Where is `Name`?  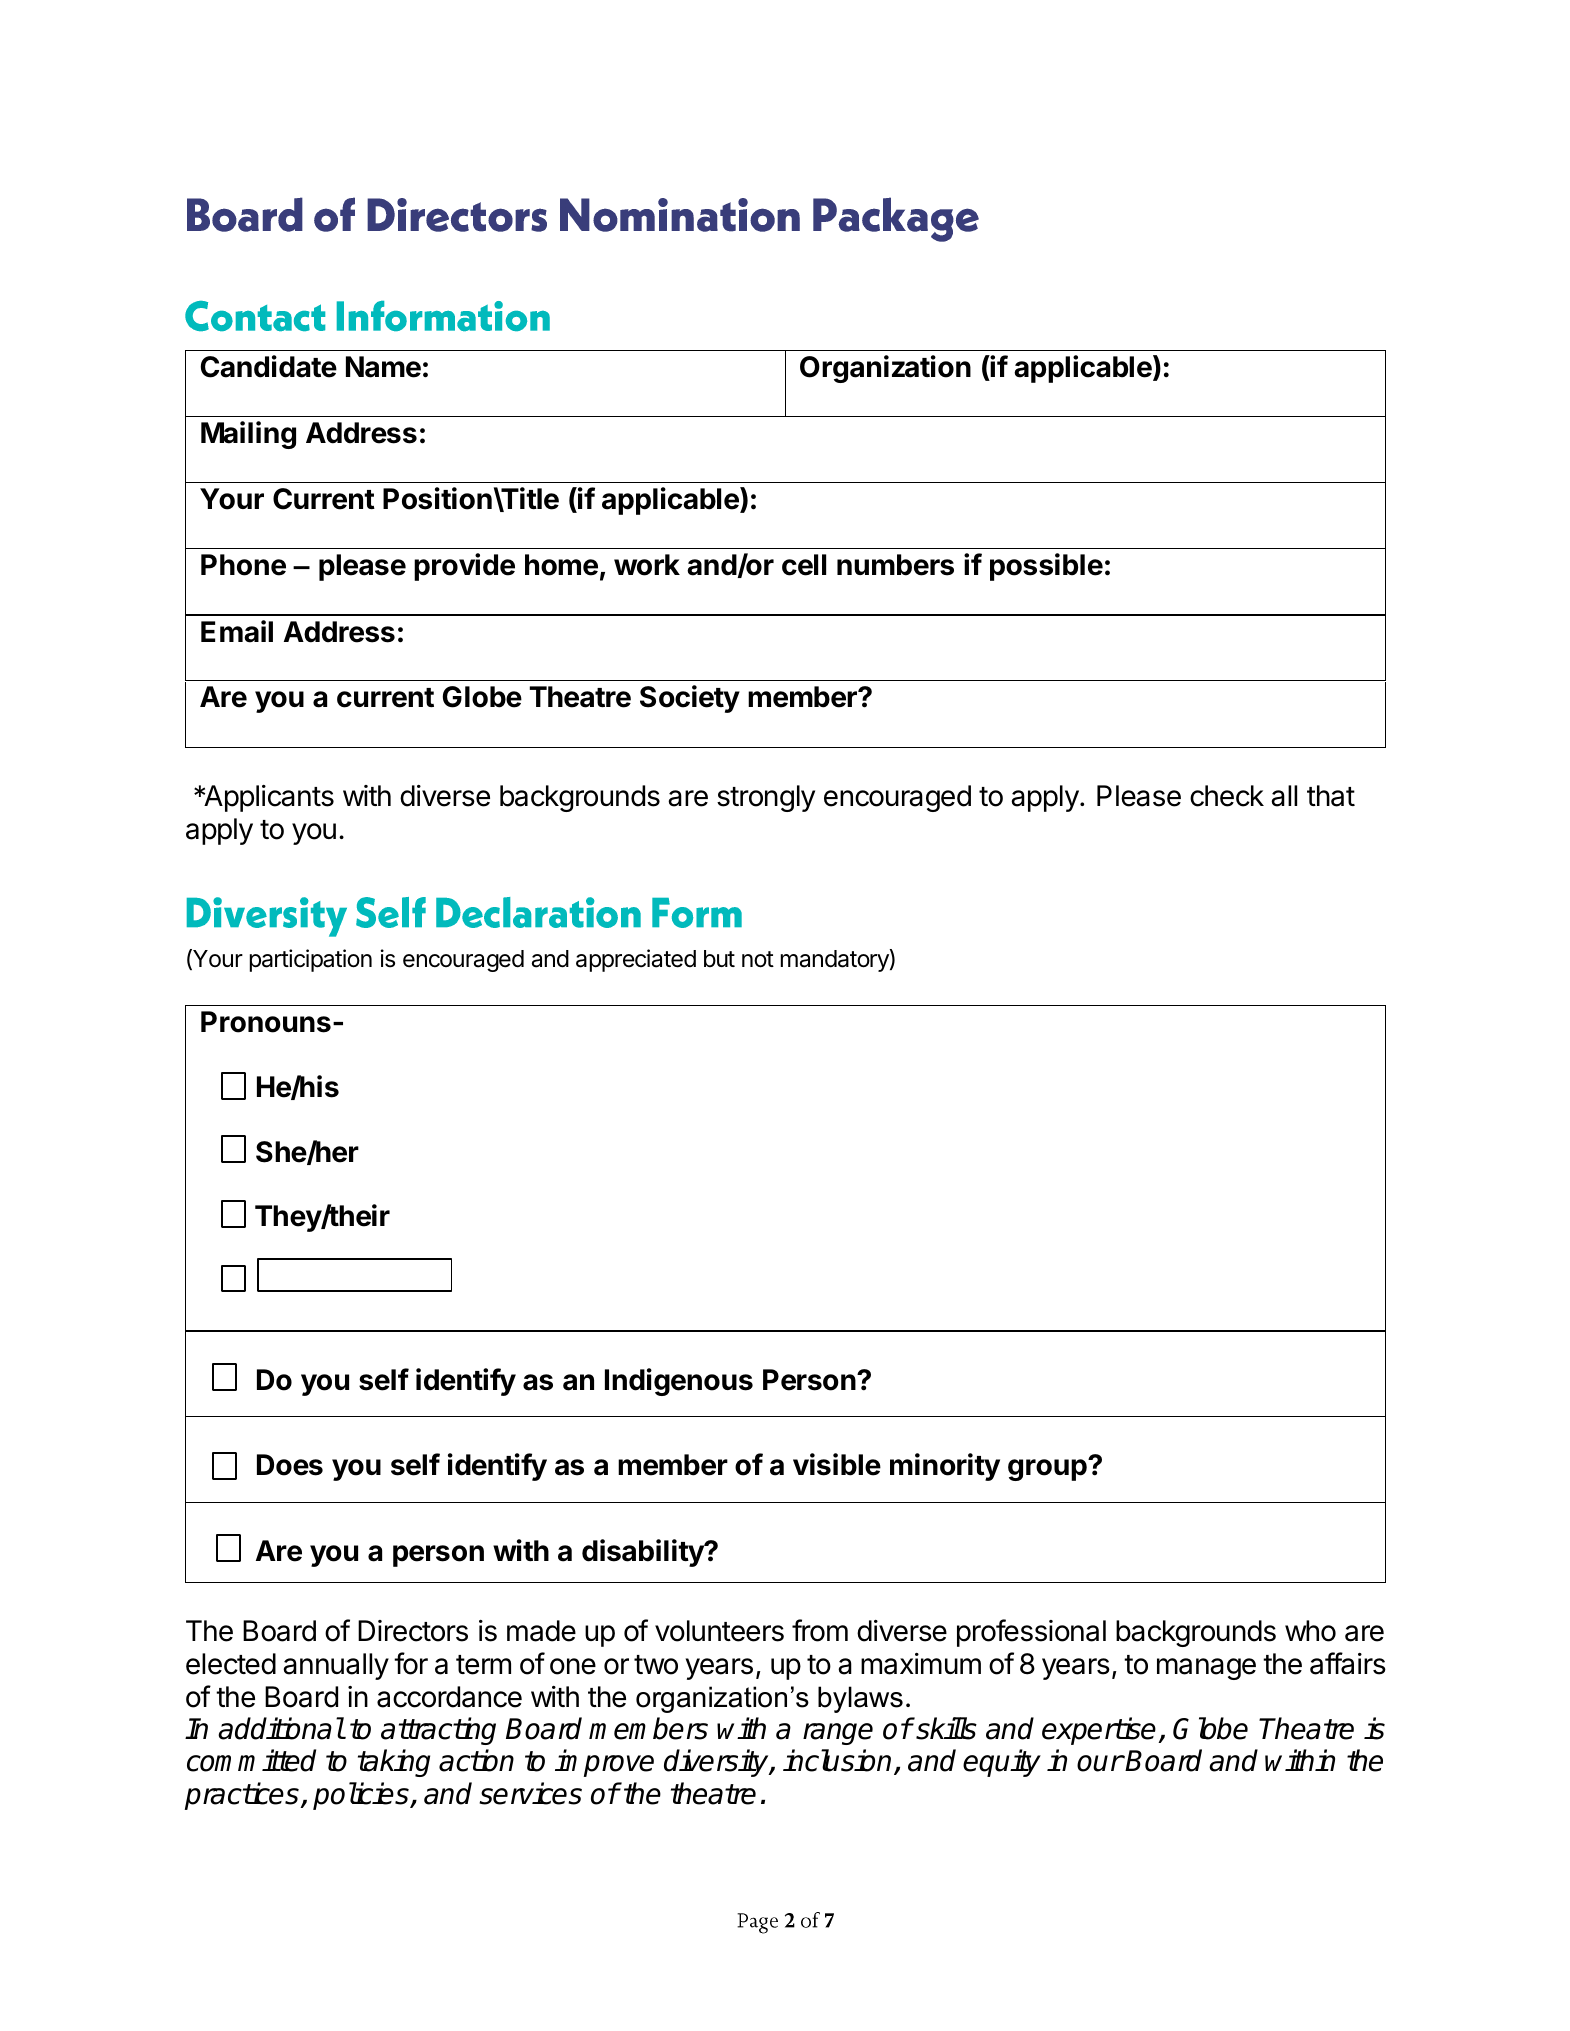 Name is located at coordinates (383, 367).
